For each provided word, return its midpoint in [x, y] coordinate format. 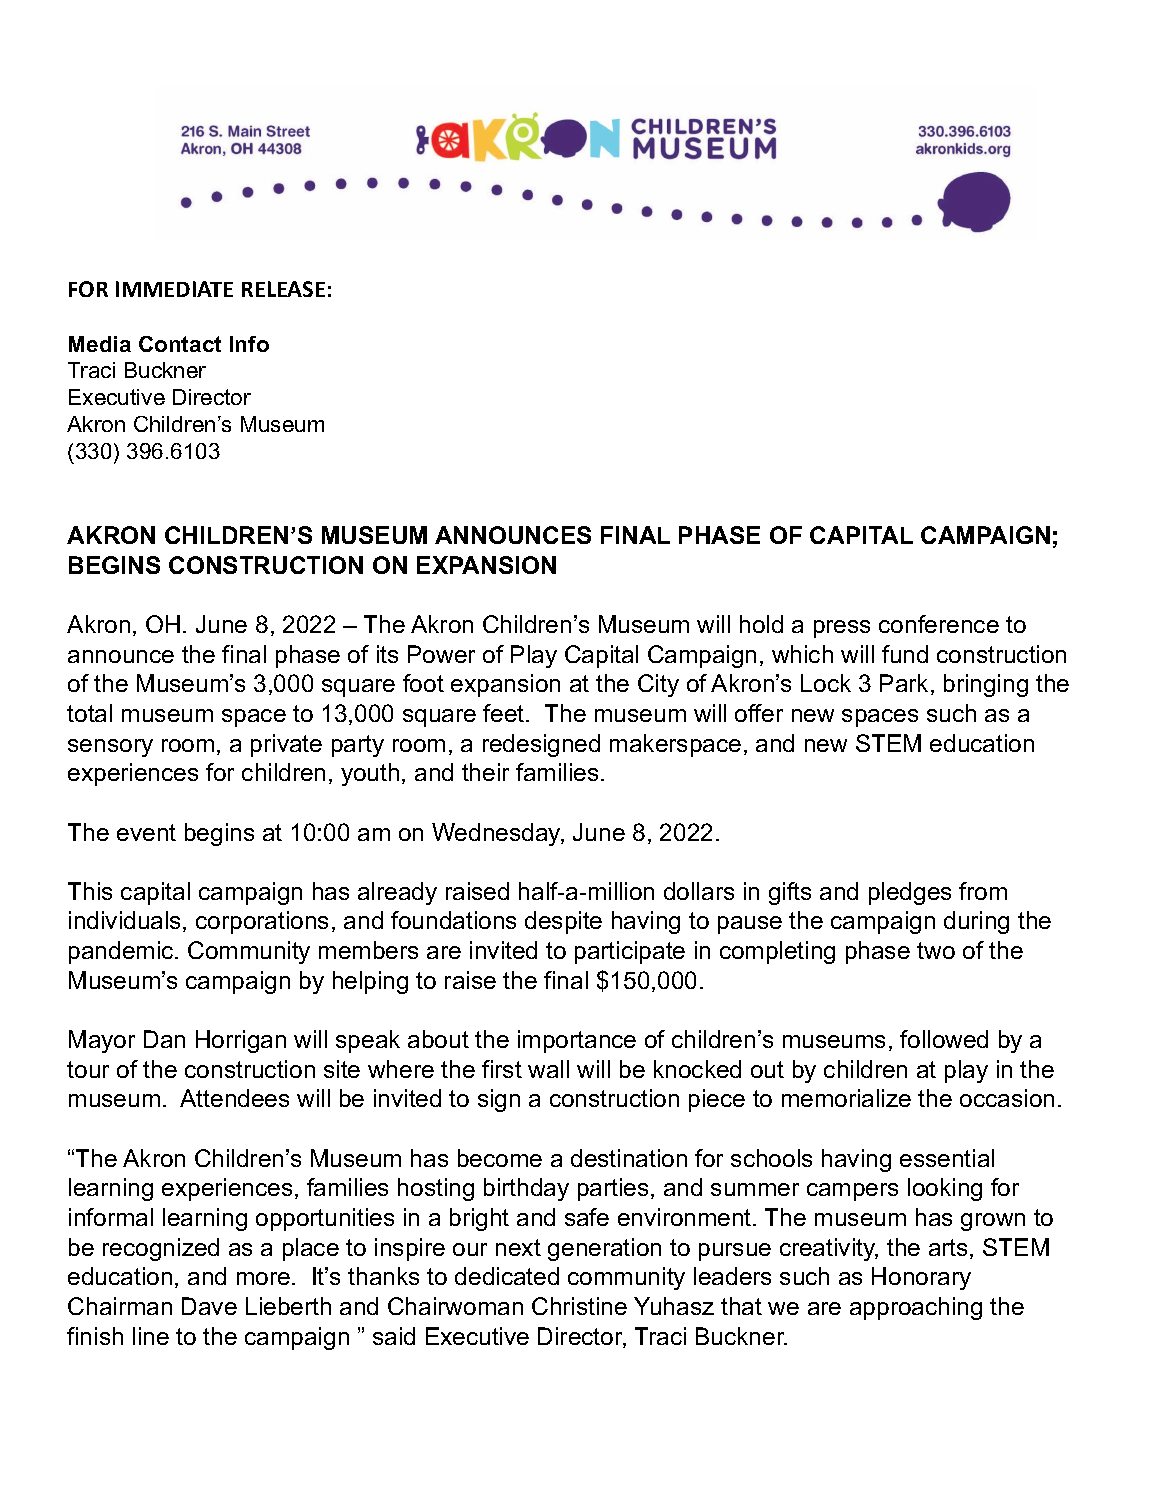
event [146, 832]
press [842, 629]
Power [441, 654]
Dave [209, 1306]
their [485, 772]
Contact [180, 344]
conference [939, 624]
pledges [910, 893]
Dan [164, 1039]
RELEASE [283, 289]
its [387, 654]
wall [548, 1069]
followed [944, 1039]
